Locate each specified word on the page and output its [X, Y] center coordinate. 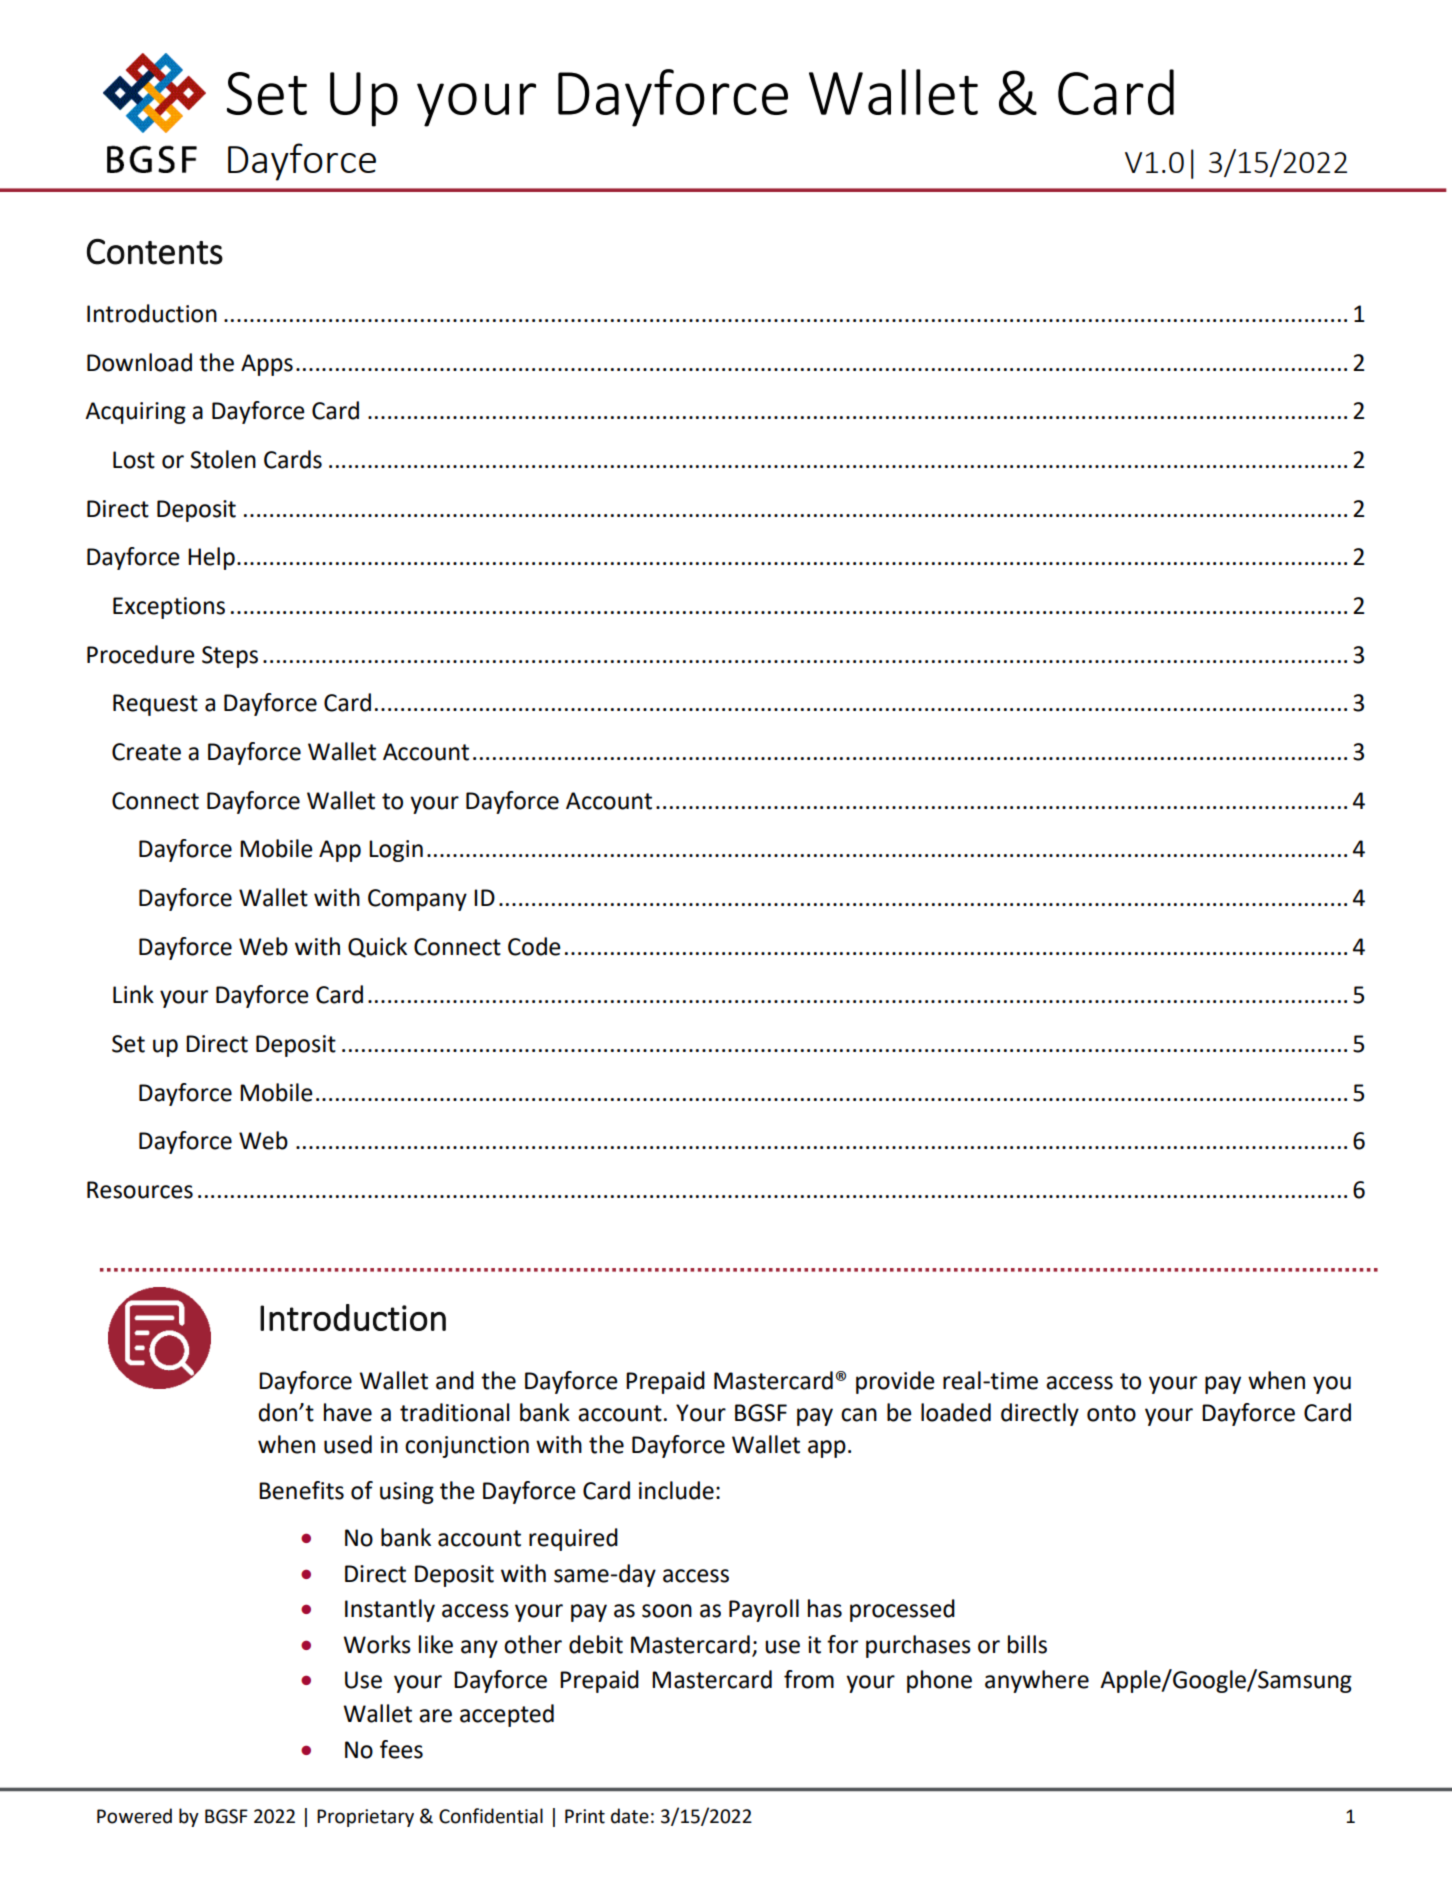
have [348, 1412]
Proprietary [365, 1818]
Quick [377, 947]
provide [895, 1382]
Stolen [223, 459]
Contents [155, 252]
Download [139, 362]
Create [146, 752]
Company [417, 900]
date [630, 1816]
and [455, 1380]
